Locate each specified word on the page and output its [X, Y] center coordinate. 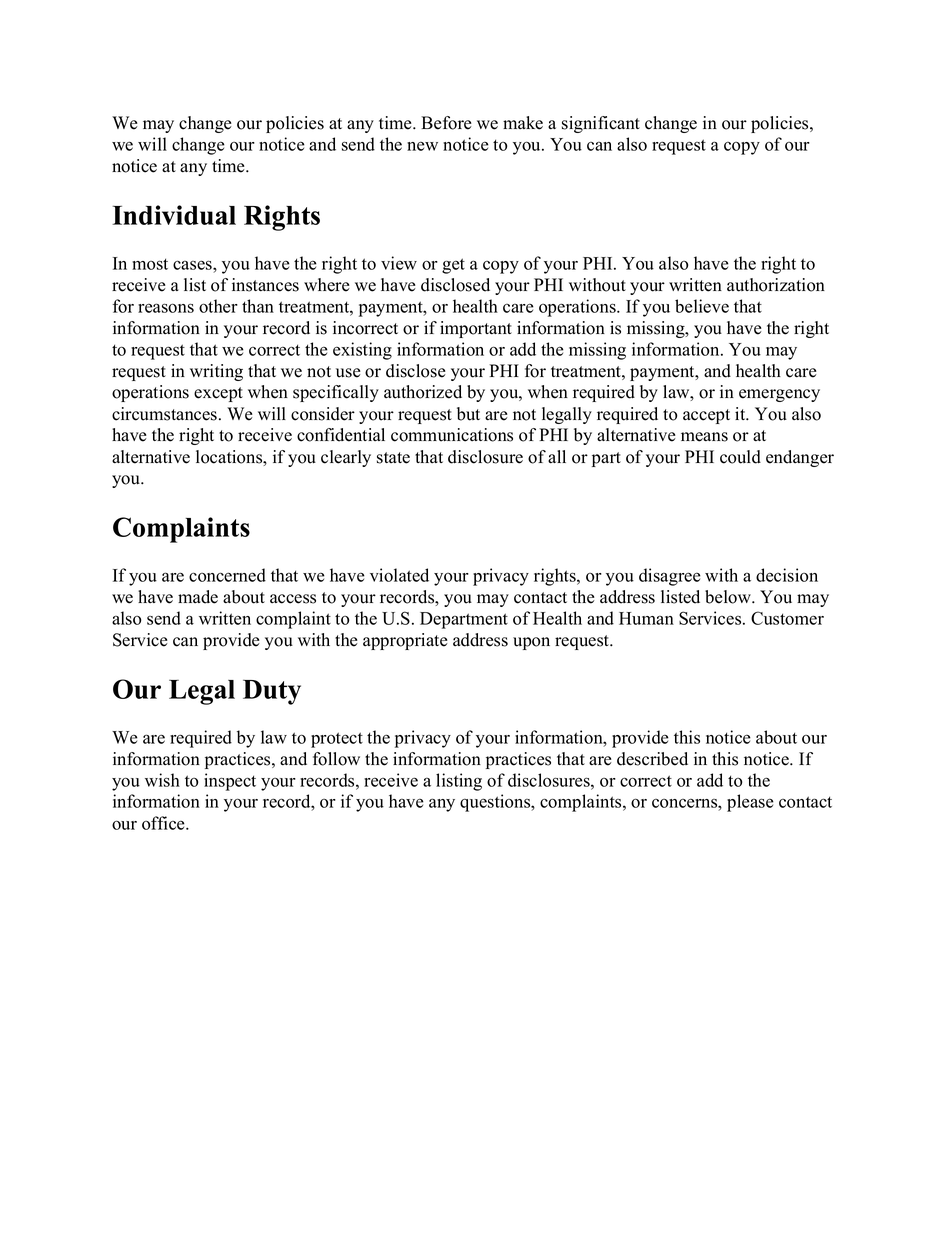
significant [601, 124]
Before [446, 123]
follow [336, 759]
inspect [230, 782]
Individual [174, 215]
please [750, 803]
